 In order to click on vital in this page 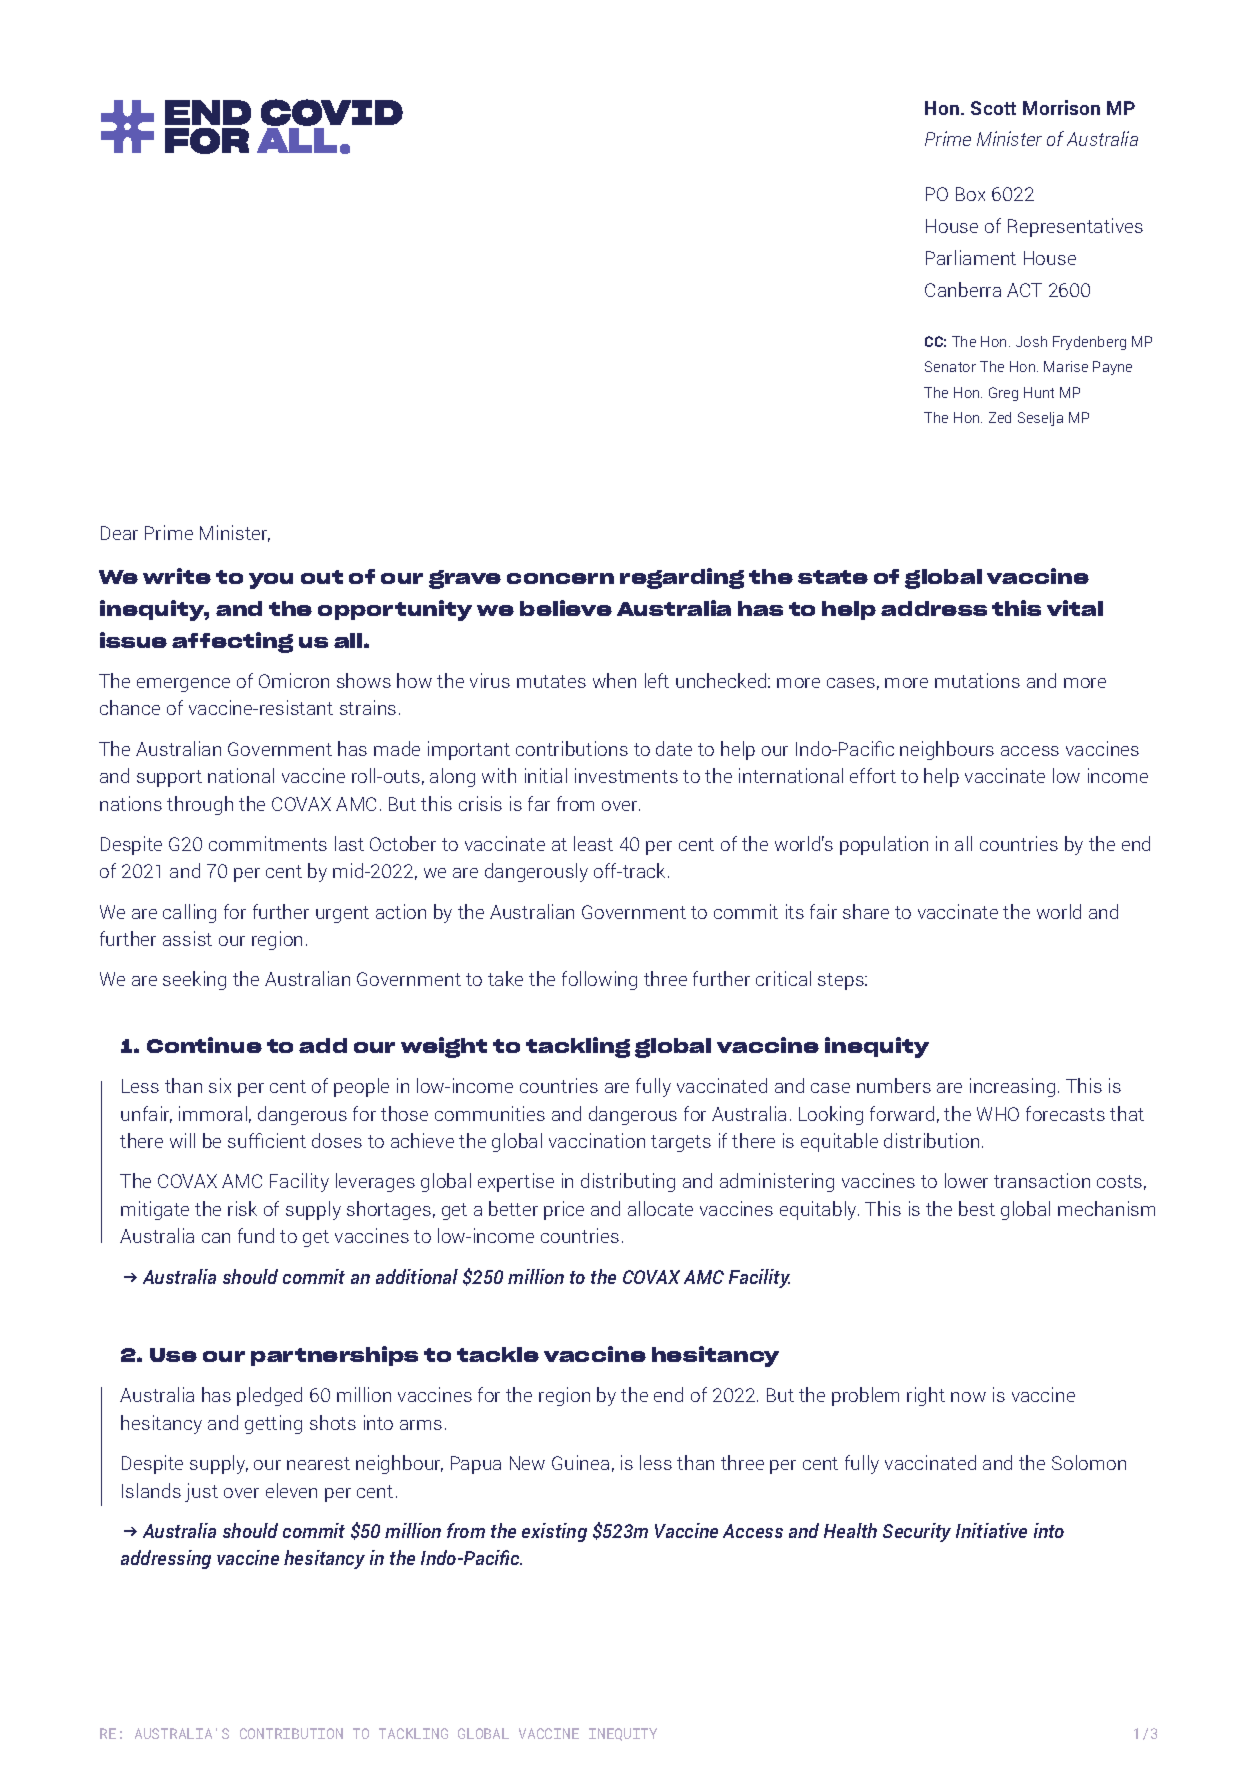, I will do `click(1075, 608)`.
